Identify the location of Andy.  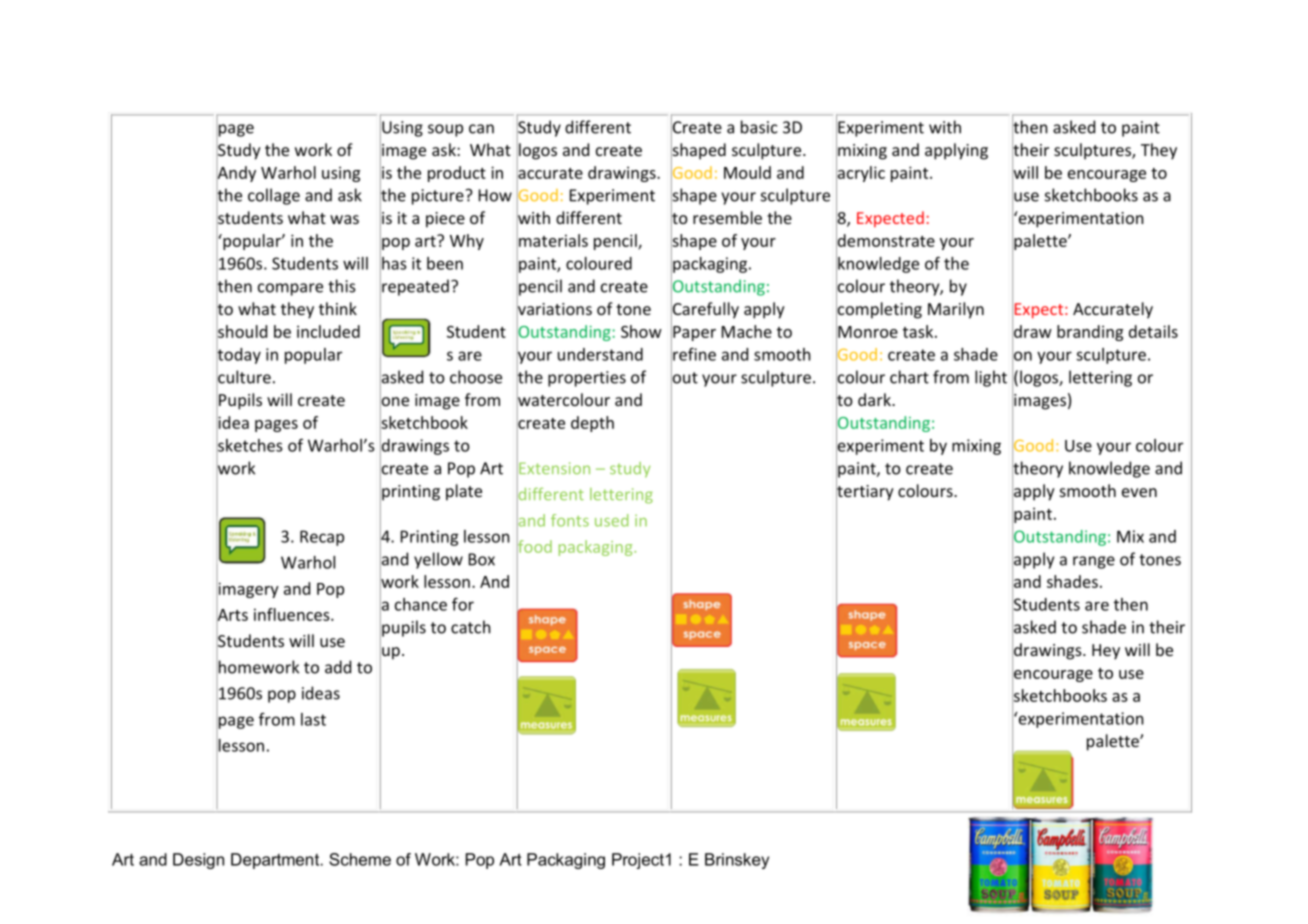
(236, 173).
